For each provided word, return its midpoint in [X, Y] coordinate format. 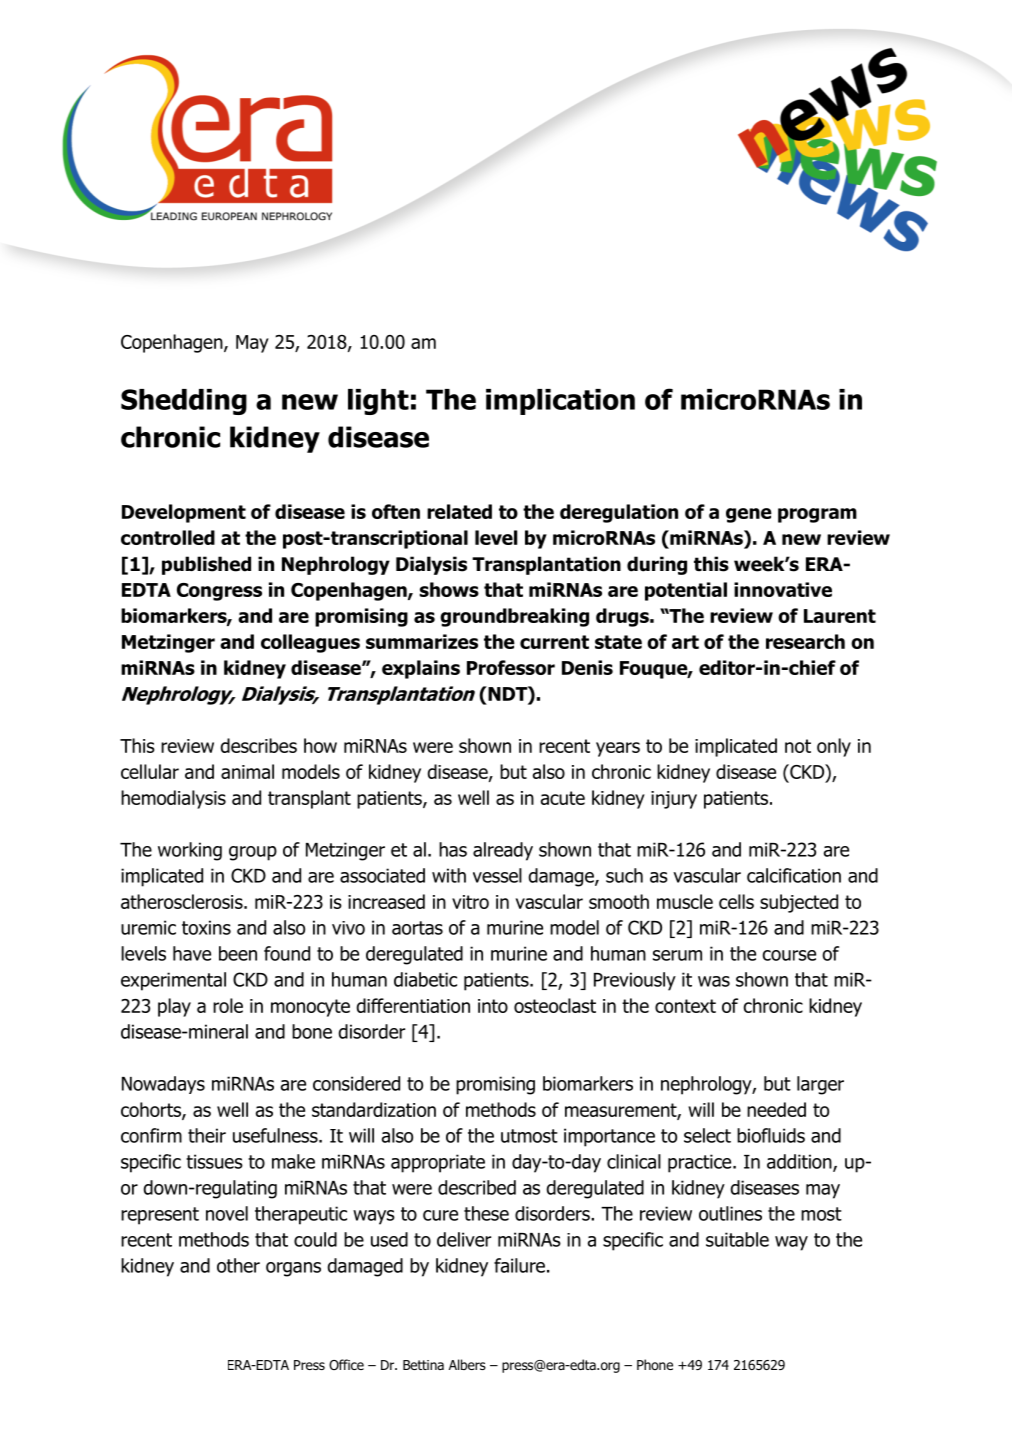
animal [247, 771]
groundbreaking [514, 617]
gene [749, 515]
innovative [783, 589]
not [798, 746]
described [477, 1187]
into [493, 1006]
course [789, 955]
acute [563, 798]
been [238, 953]
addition [800, 1162]
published [206, 565]
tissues [214, 1161]
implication [560, 402]
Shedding [184, 402]
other [238, 1265]
